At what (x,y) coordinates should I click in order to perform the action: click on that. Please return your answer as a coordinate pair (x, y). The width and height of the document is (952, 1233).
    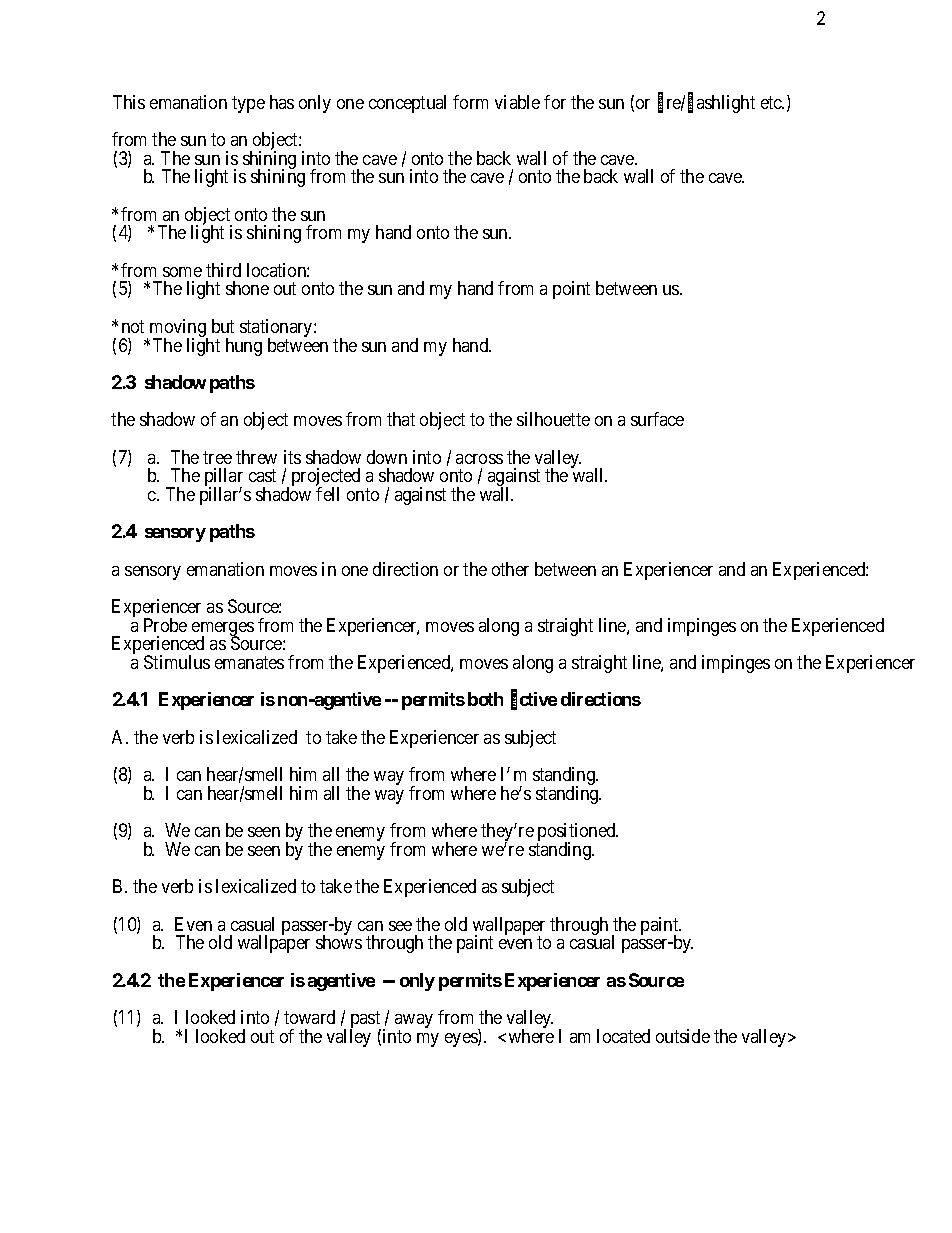
    Looking at the image, I should click on (401, 419).
